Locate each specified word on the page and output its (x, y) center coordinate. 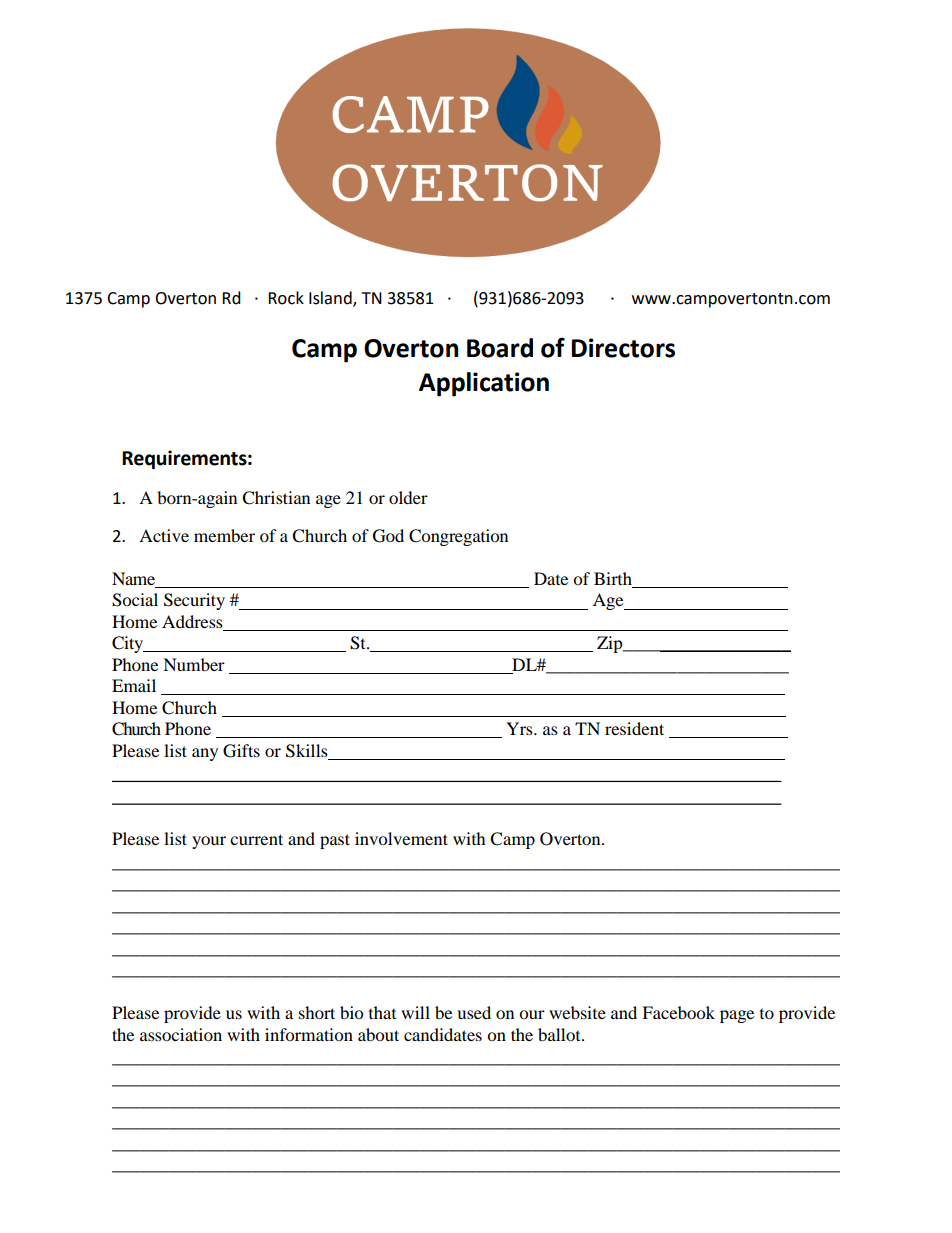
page (737, 1016)
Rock (286, 298)
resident (634, 728)
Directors (623, 348)
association (181, 1034)
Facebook (678, 1012)
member (224, 535)
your (209, 842)
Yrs (520, 728)
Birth (614, 580)
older (408, 497)
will (415, 1012)
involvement (401, 838)
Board (500, 348)
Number (194, 664)
